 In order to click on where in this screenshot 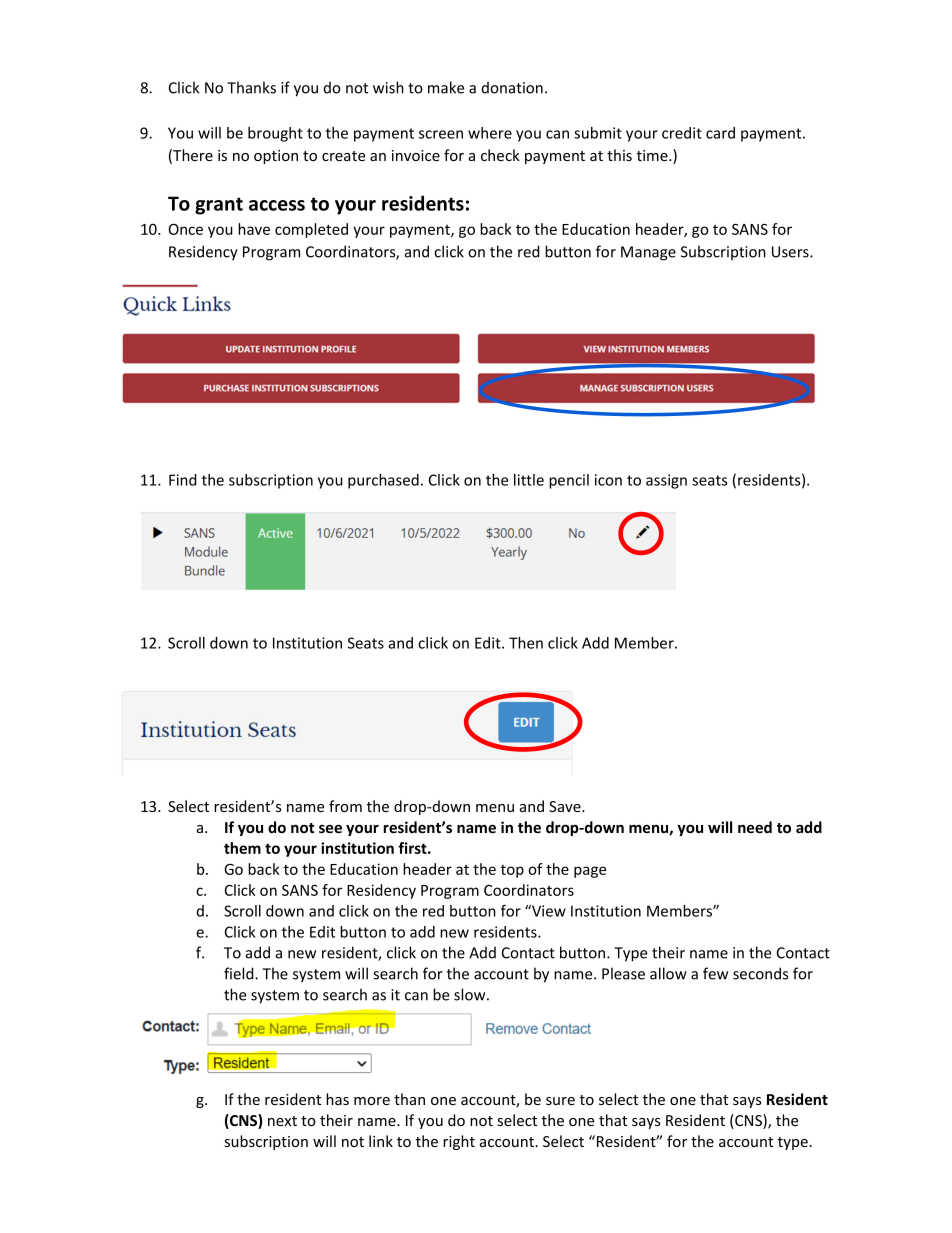, I will do `click(490, 133)`.
